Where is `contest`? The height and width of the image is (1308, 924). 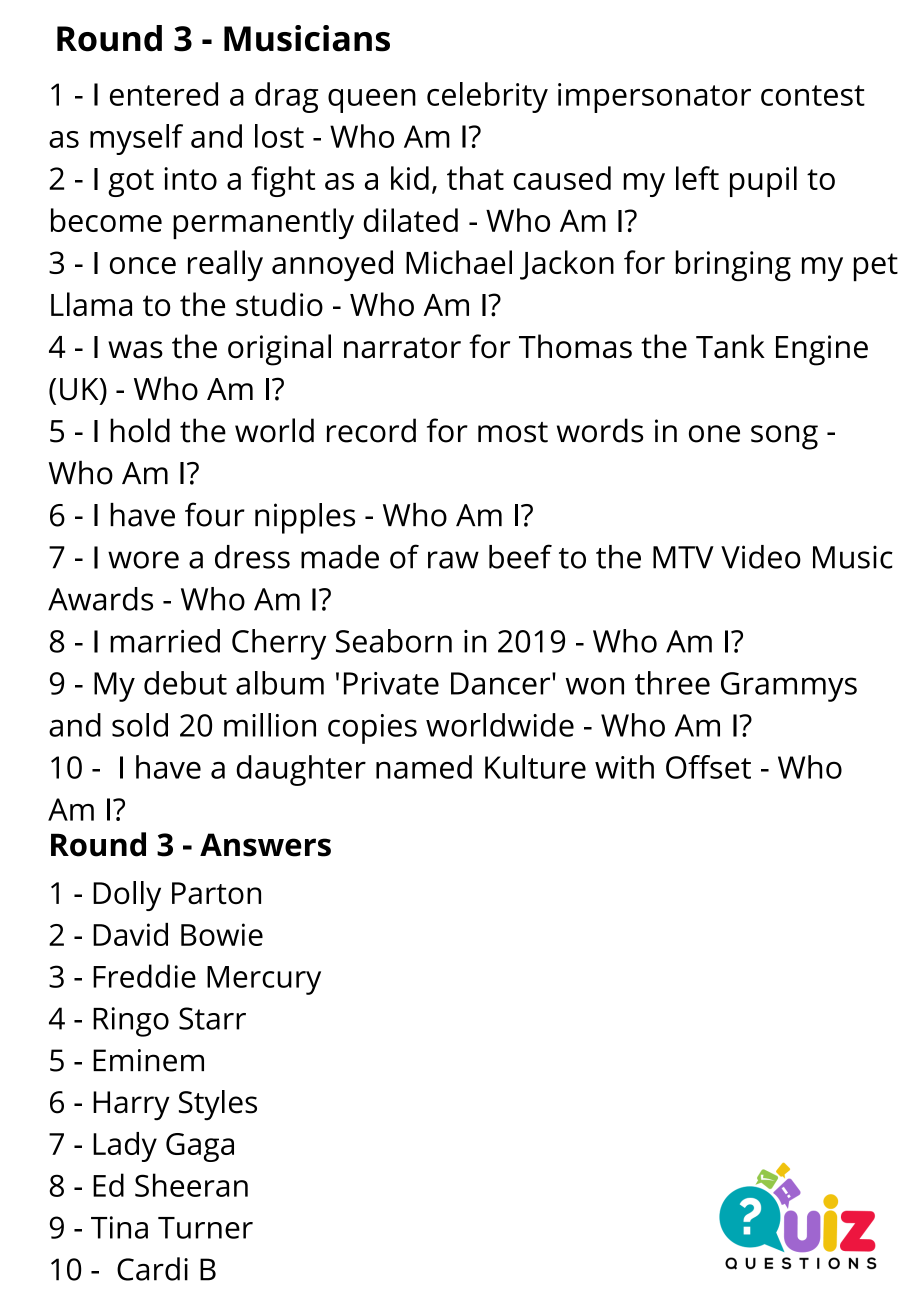 contest is located at coordinates (813, 95).
